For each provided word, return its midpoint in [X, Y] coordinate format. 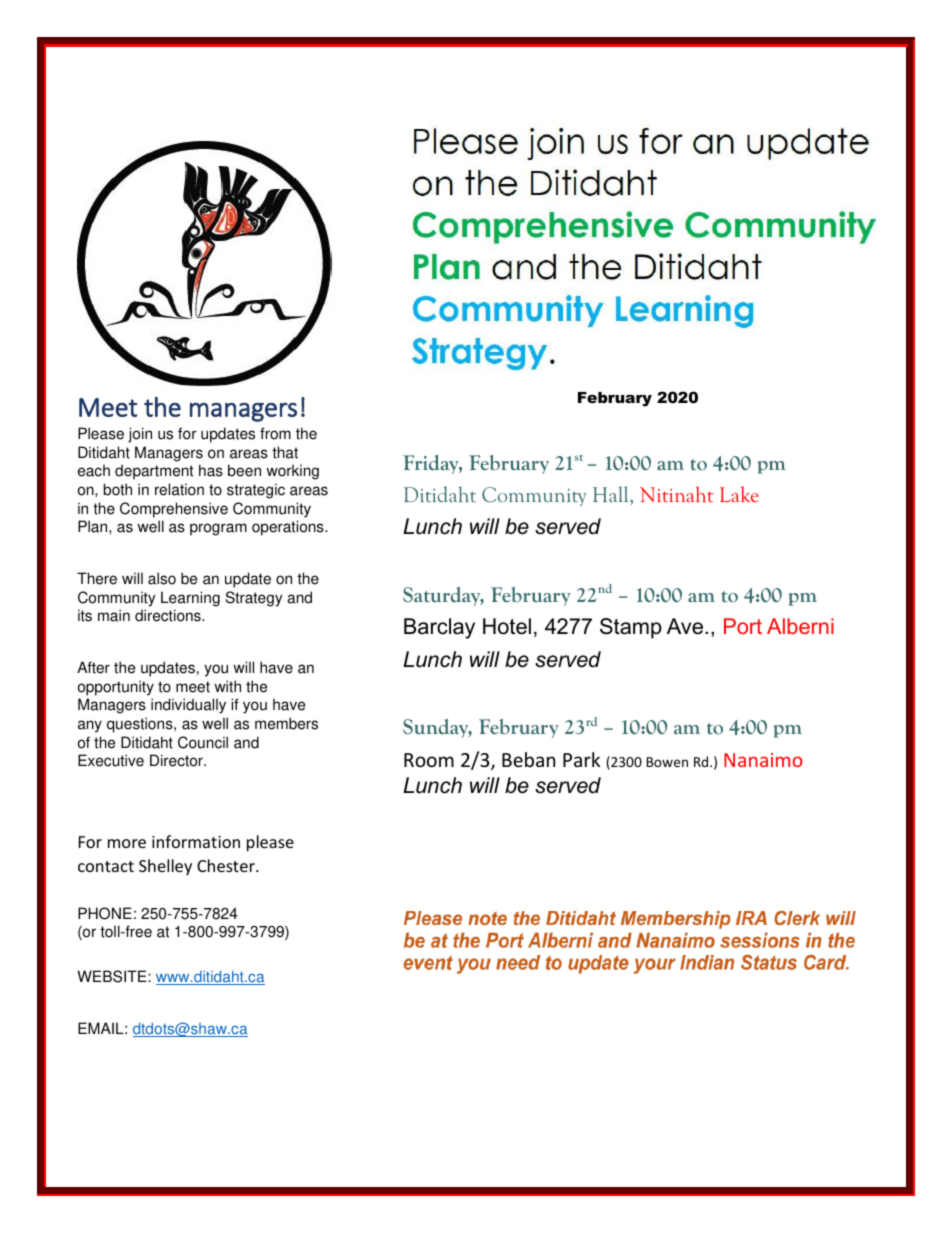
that [285, 452]
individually [188, 706]
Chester [227, 865]
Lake [739, 494]
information [196, 841]
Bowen [667, 762]
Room [429, 760]
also [162, 578]
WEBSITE [113, 976]
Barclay [439, 628]
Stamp [631, 628]
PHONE [105, 913]
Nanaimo [763, 760]
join [140, 435]
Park [581, 759]
